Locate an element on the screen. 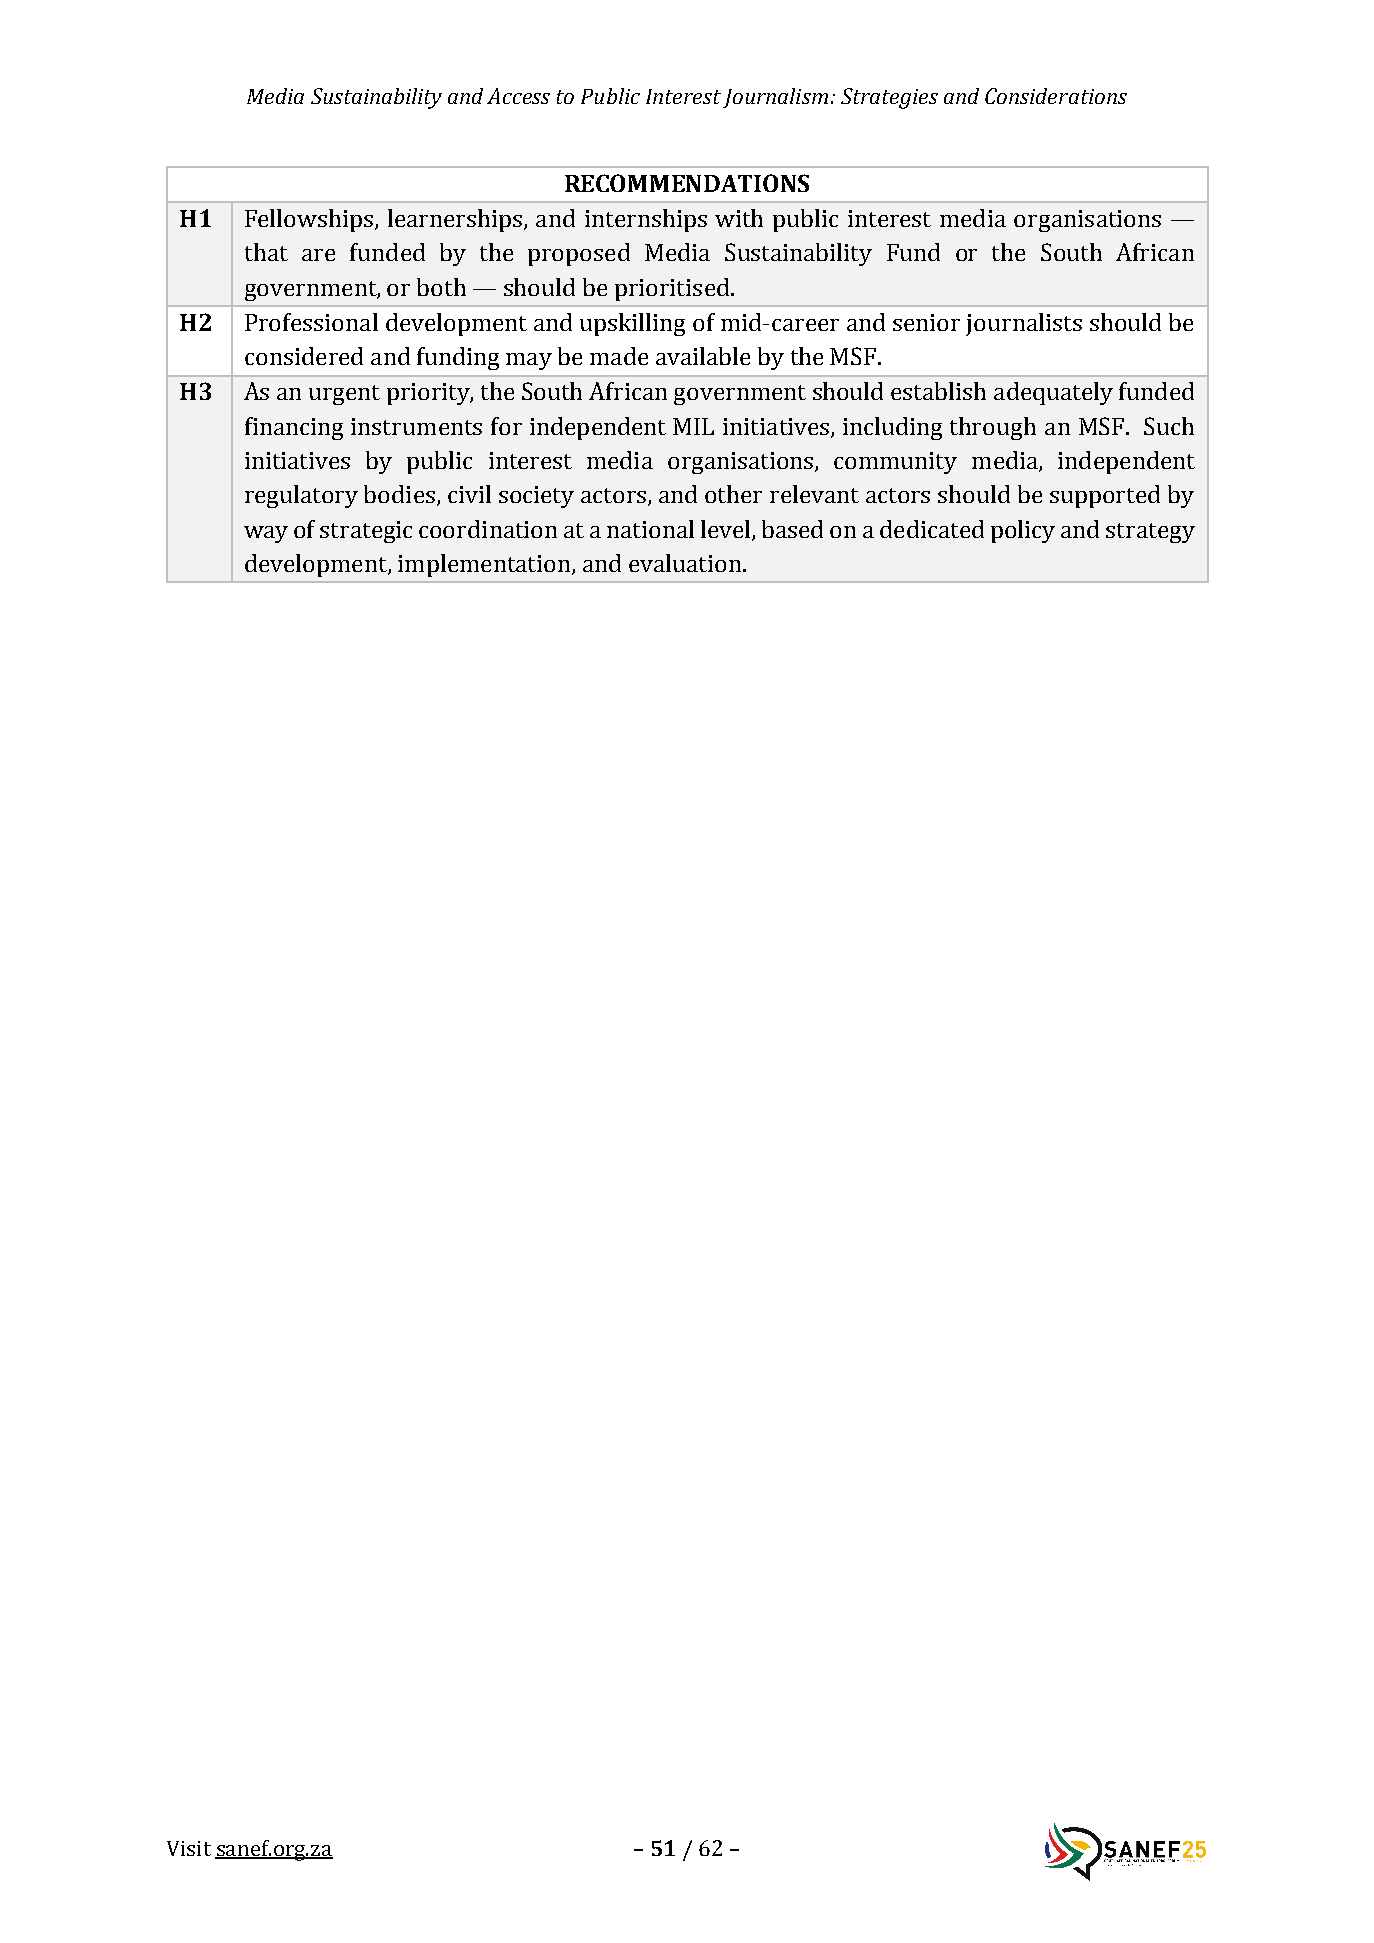 This screenshot has width=1374, height=1943. strategy is located at coordinates (1150, 533).
